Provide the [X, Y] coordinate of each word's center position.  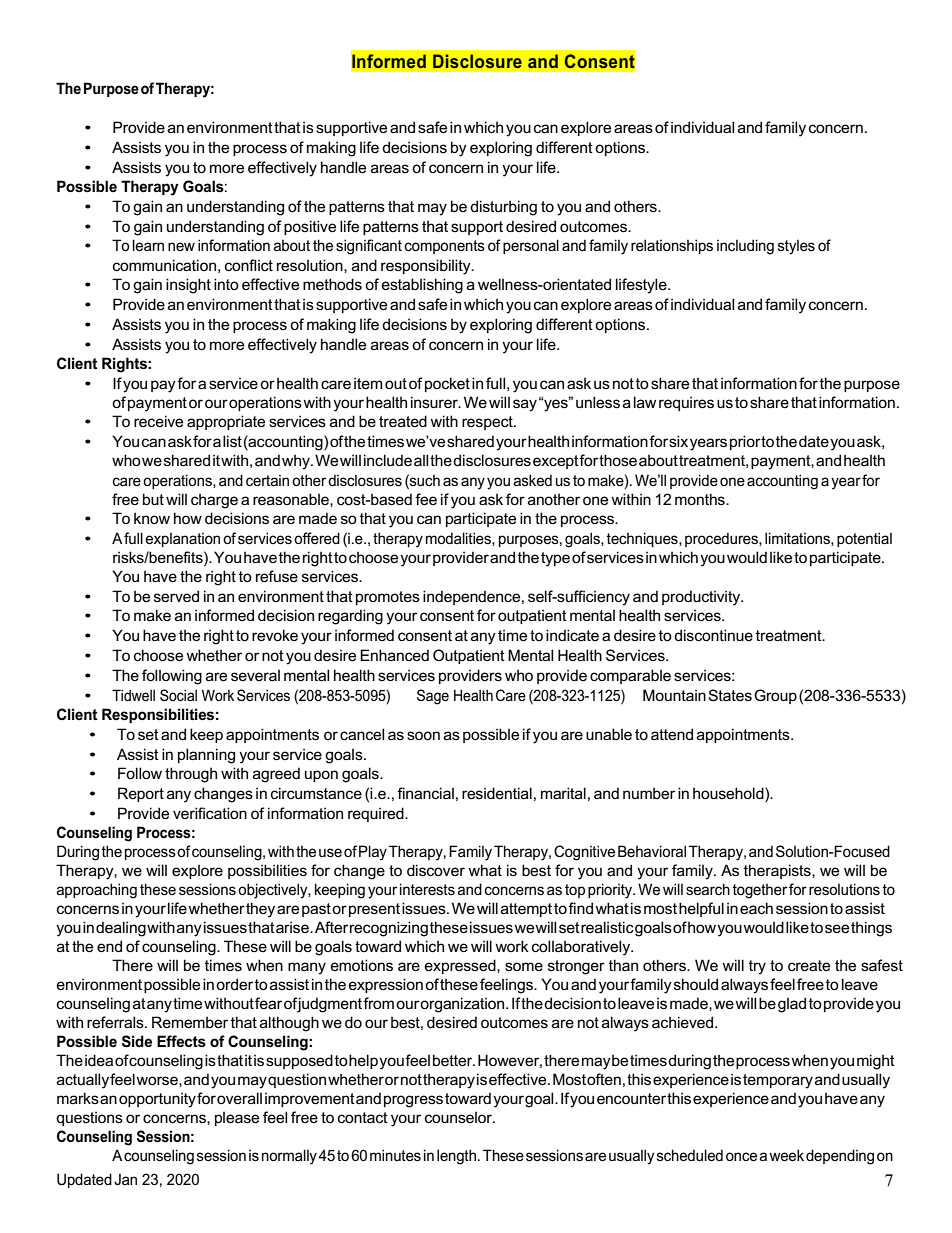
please [237, 1119]
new [181, 246]
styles [796, 247]
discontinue [713, 635]
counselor [460, 1117]
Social [178, 695]
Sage [433, 697]
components [445, 247]
